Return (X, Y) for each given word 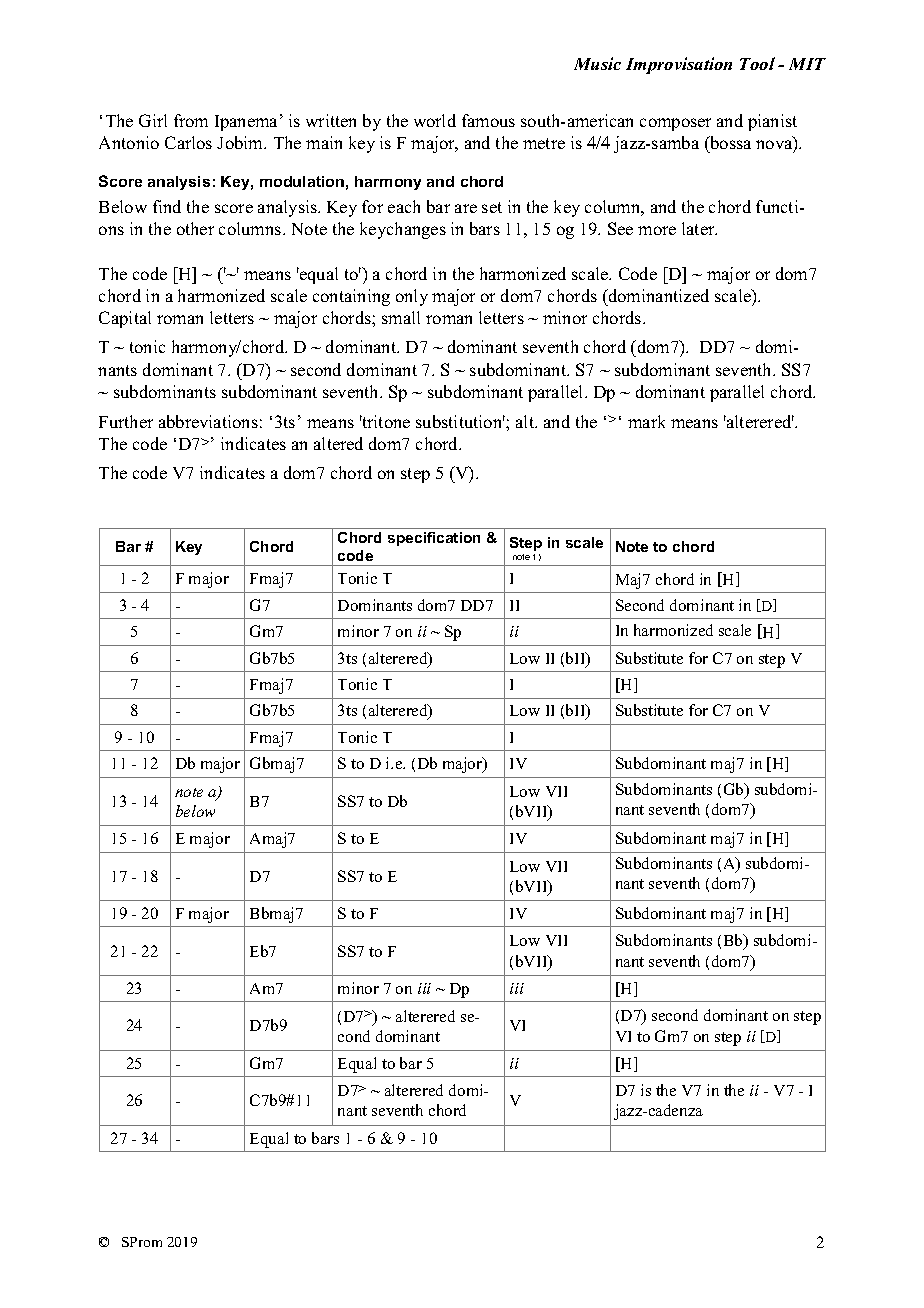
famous (488, 120)
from (191, 120)
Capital (125, 319)
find (167, 206)
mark (646, 421)
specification (434, 539)
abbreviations (208, 421)
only (412, 297)
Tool (757, 63)
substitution (460, 421)
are (466, 208)
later (699, 228)
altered (338, 443)
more (657, 230)
